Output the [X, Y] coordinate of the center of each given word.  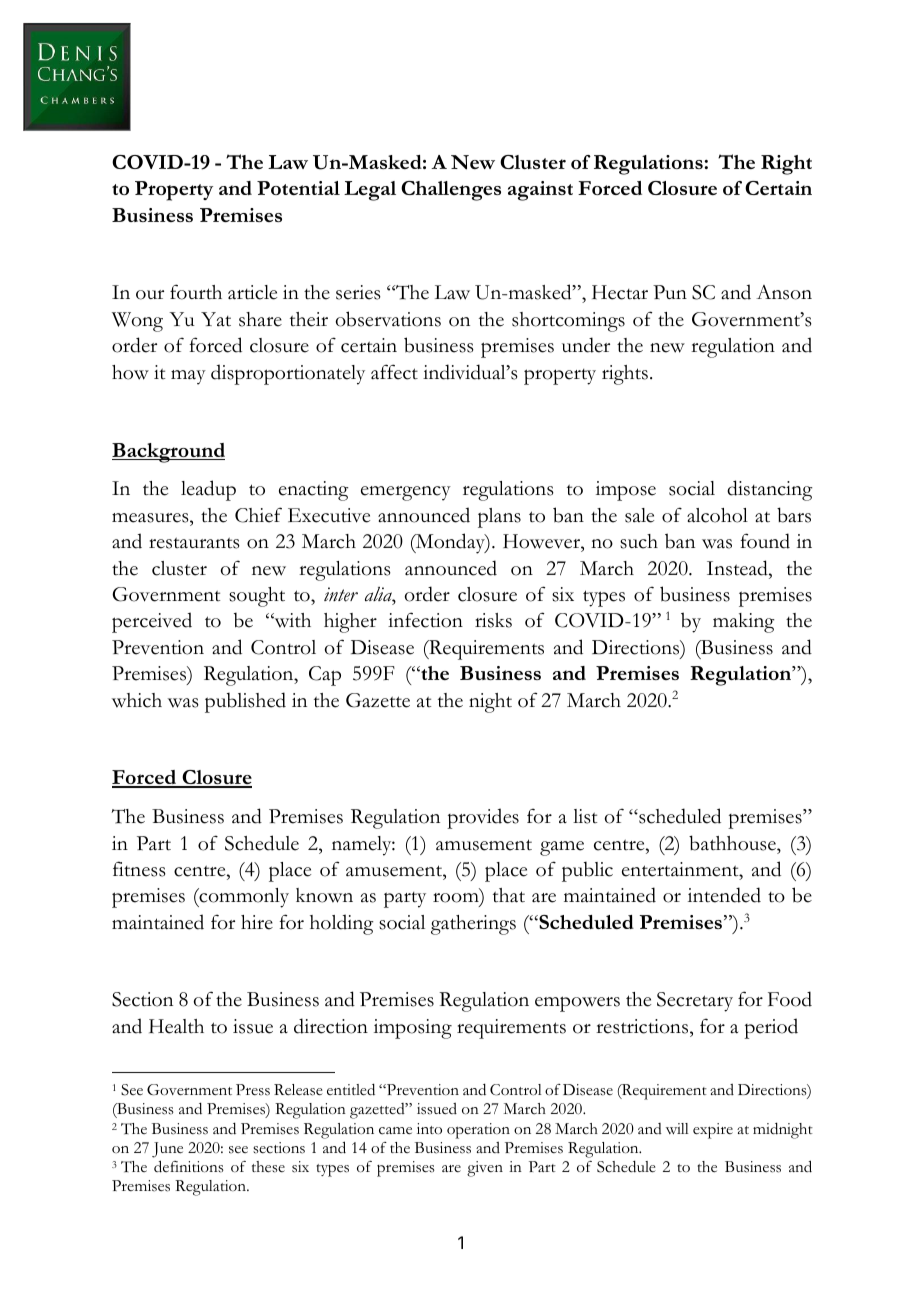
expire [713, 1131]
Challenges [451, 191]
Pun [670, 292]
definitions [189, 1166]
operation [478, 1131]
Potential [298, 188]
